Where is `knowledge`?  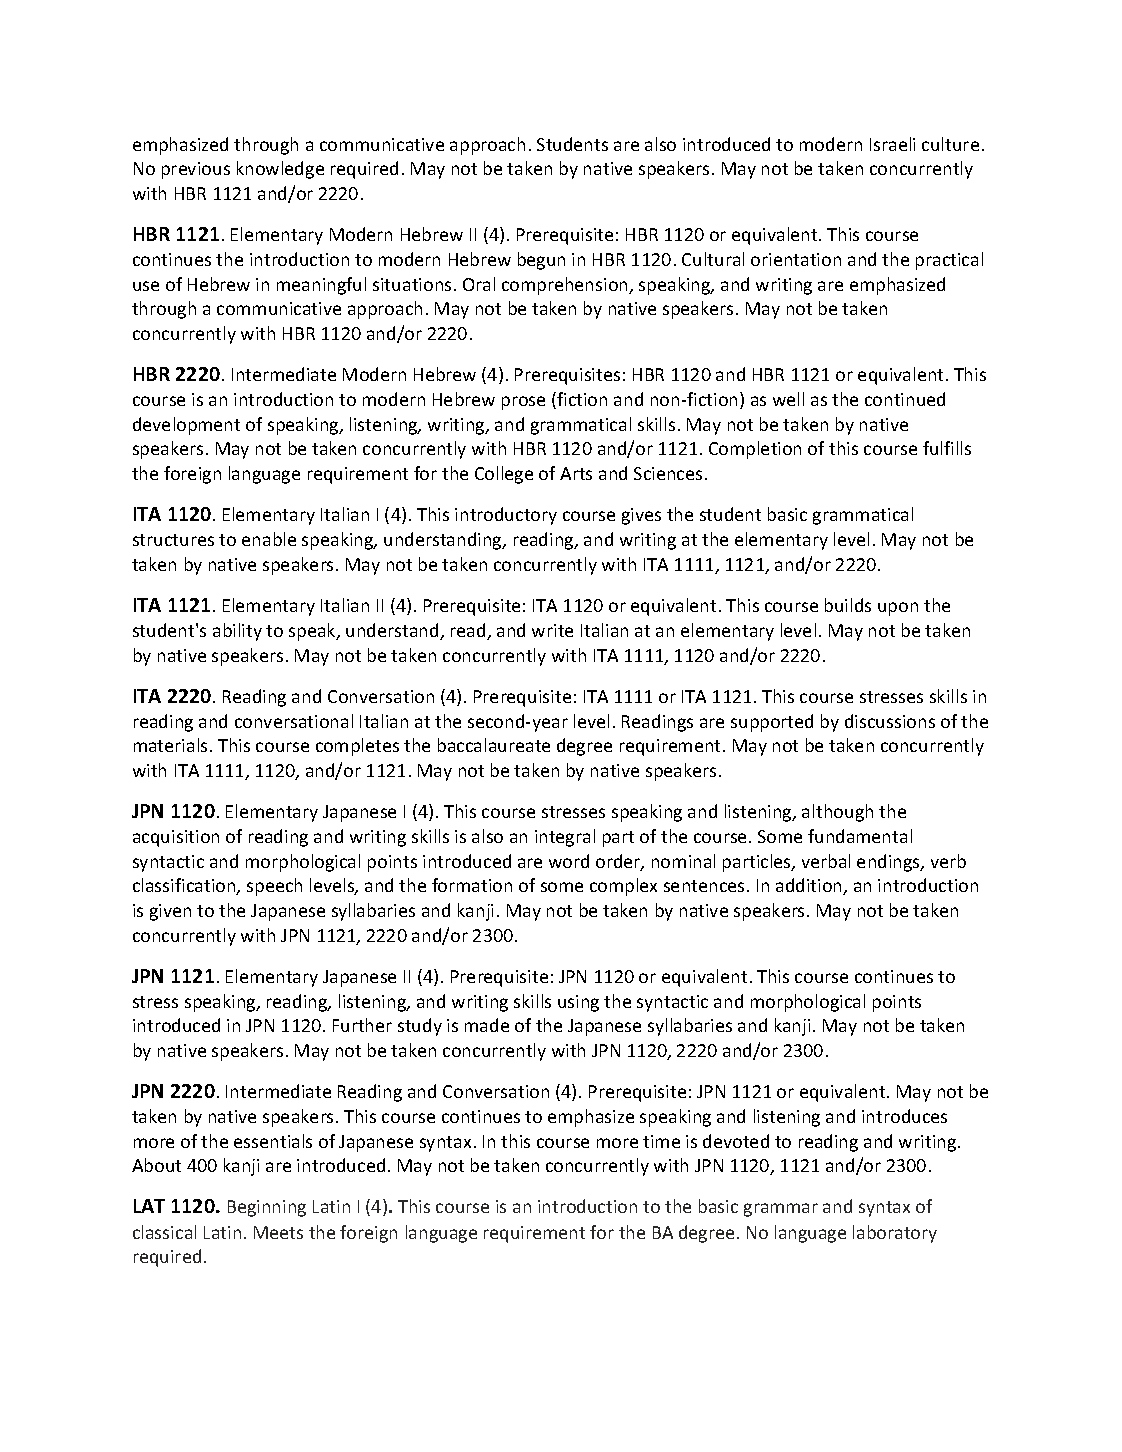
knowledge is located at coordinates (280, 170).
